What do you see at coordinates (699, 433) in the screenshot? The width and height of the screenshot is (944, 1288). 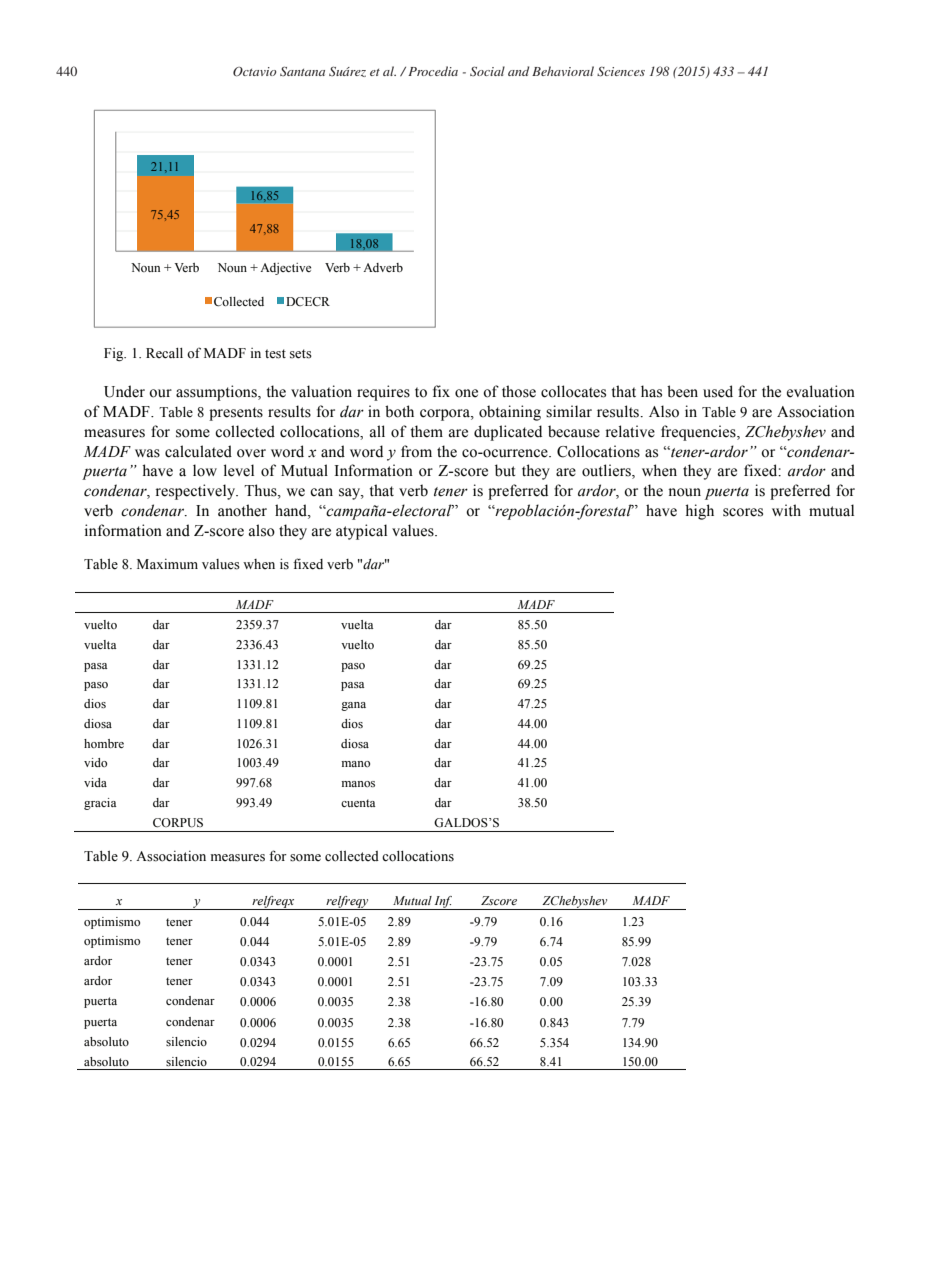 I see `frequencies` at bounding box center [699, 433].
